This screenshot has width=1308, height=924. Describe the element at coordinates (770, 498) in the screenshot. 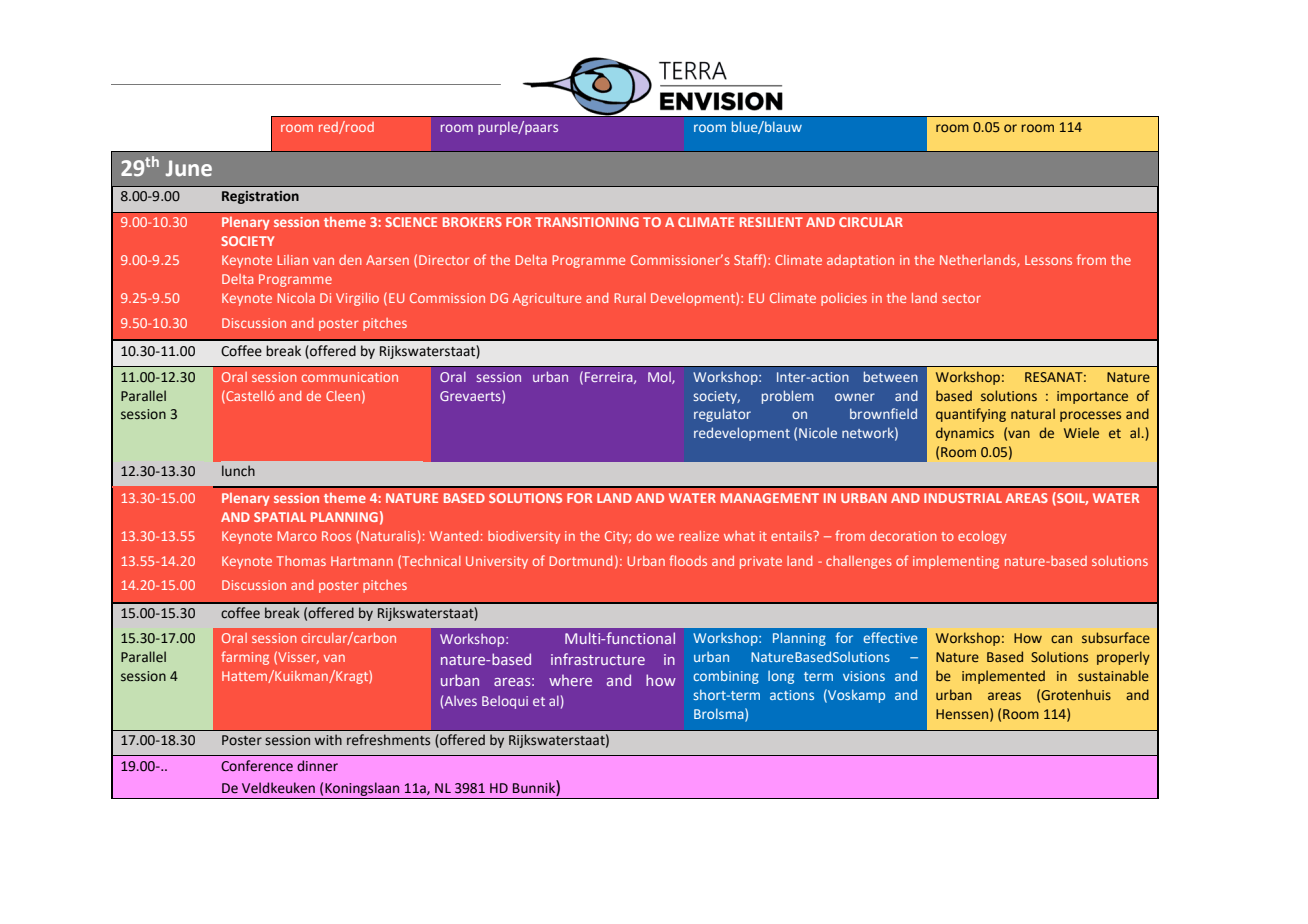

I see `MANAGEMENT` at that location.
